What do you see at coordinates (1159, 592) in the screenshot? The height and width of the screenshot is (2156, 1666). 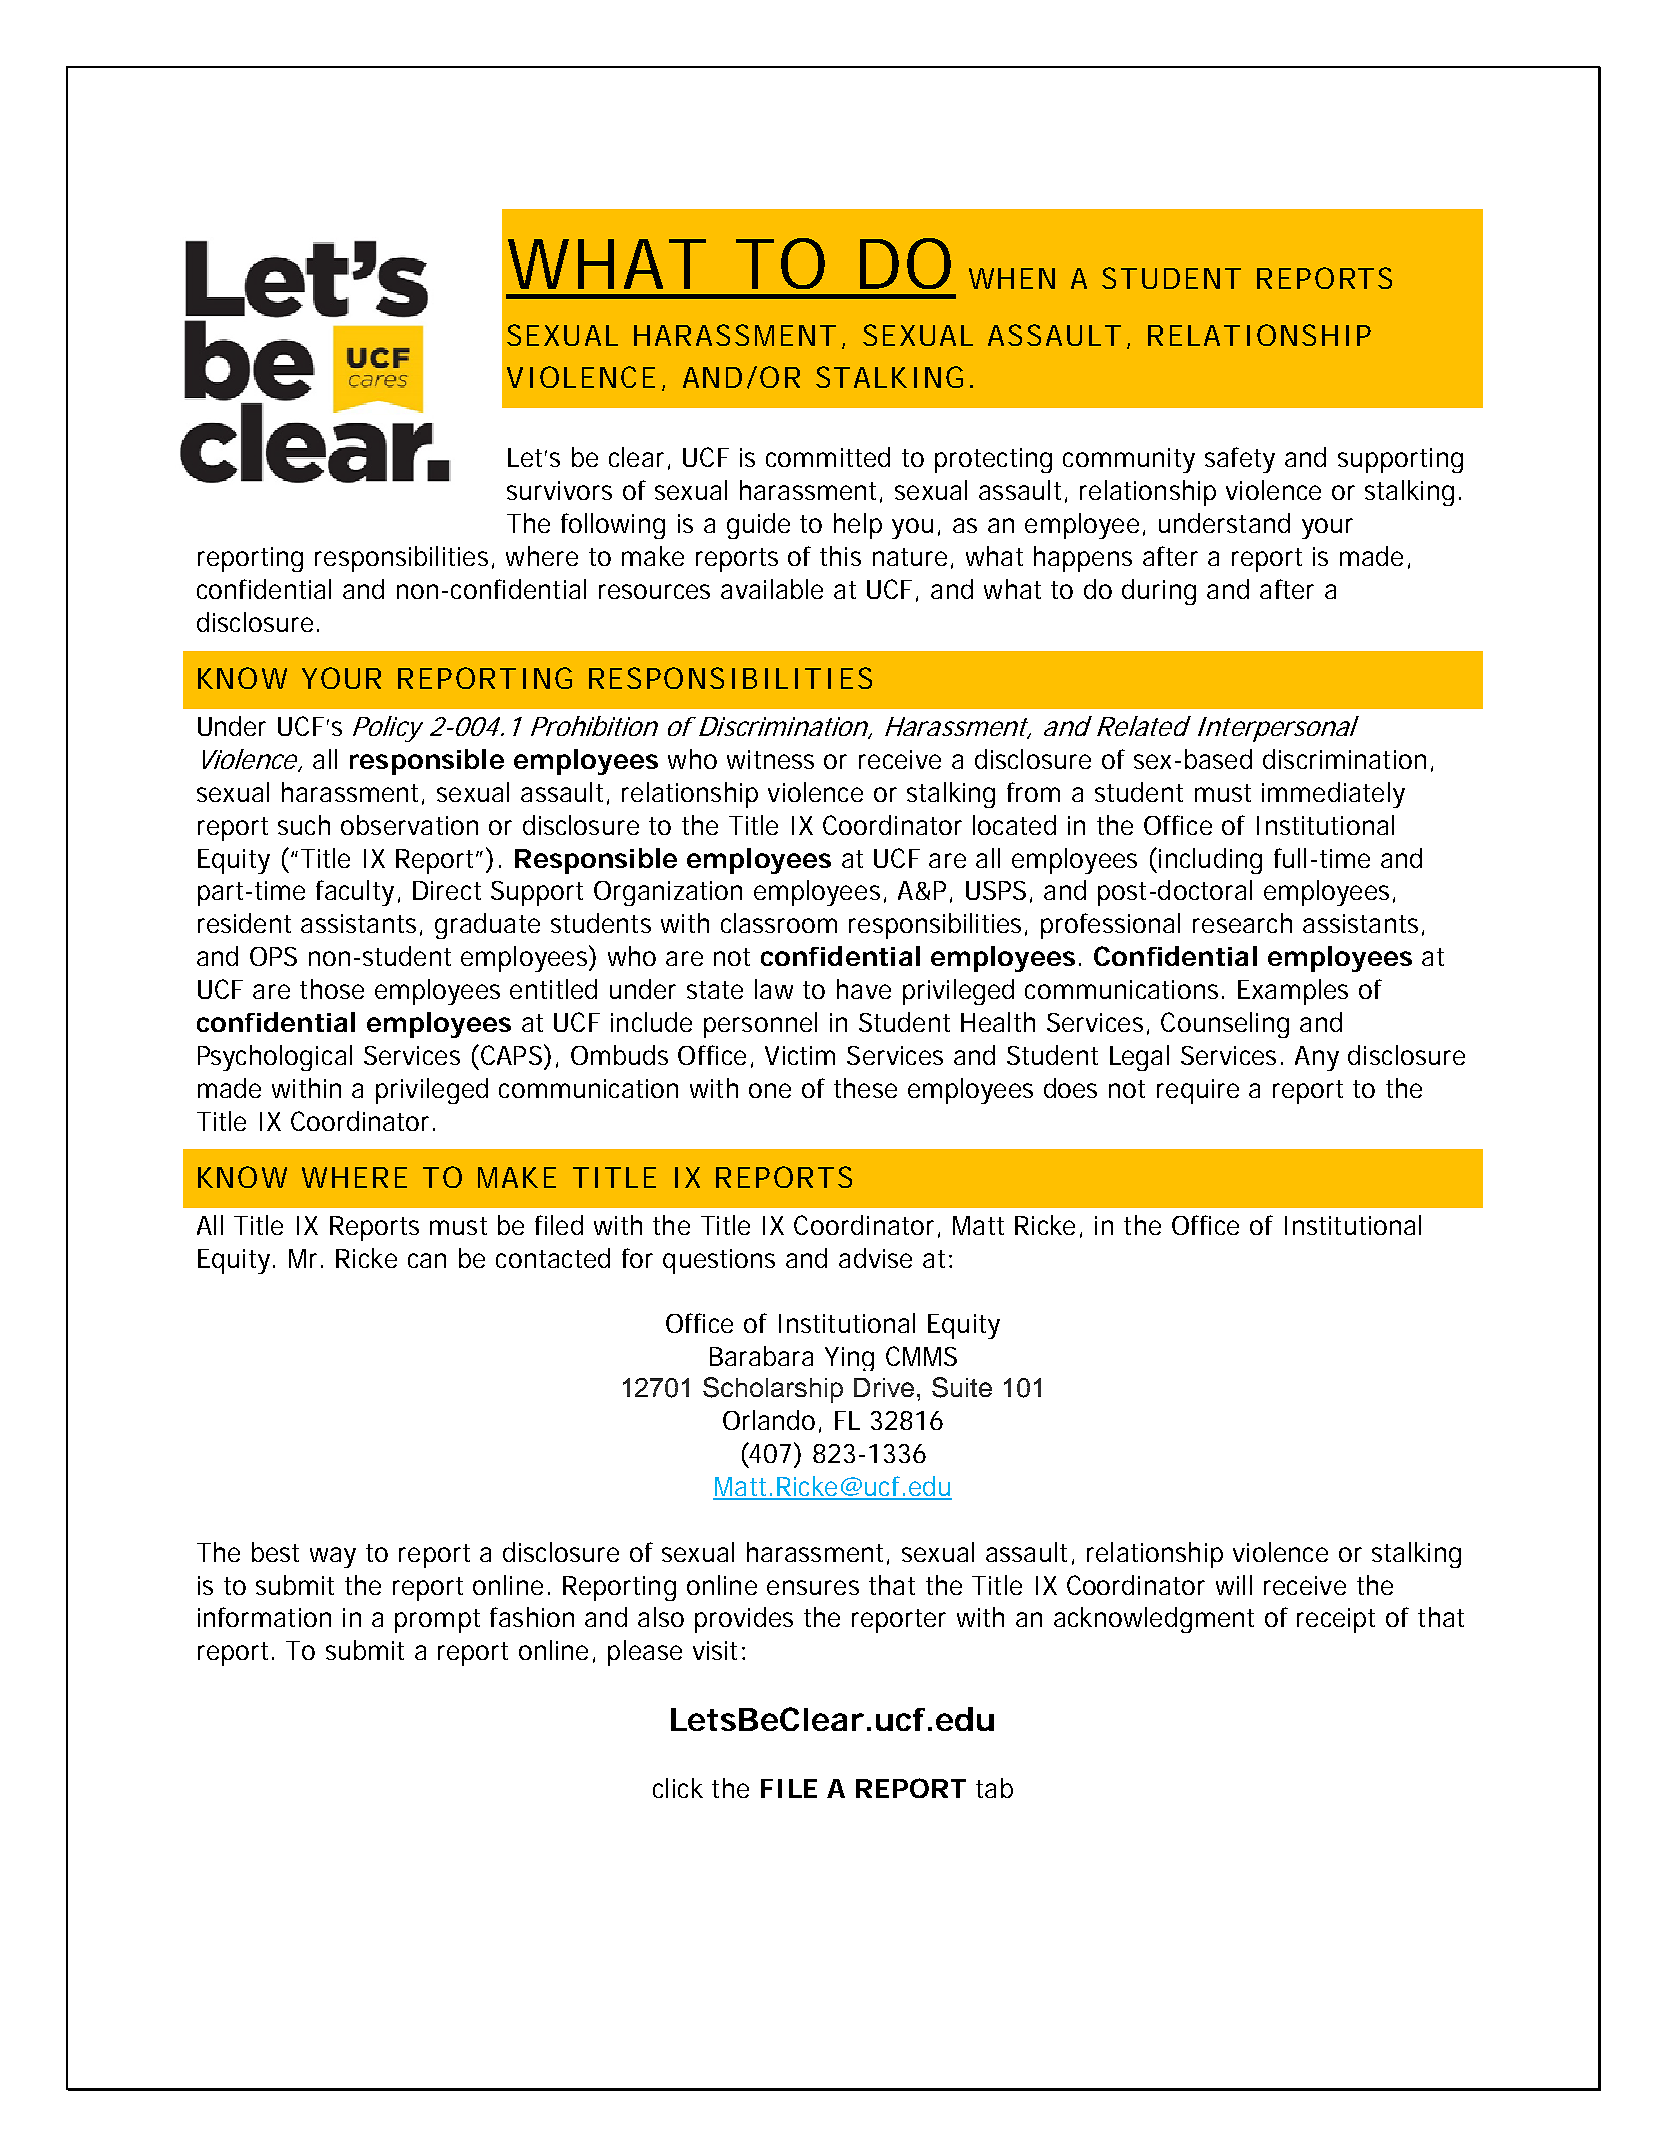 I see `during` at bounding box center [1159, 592].
